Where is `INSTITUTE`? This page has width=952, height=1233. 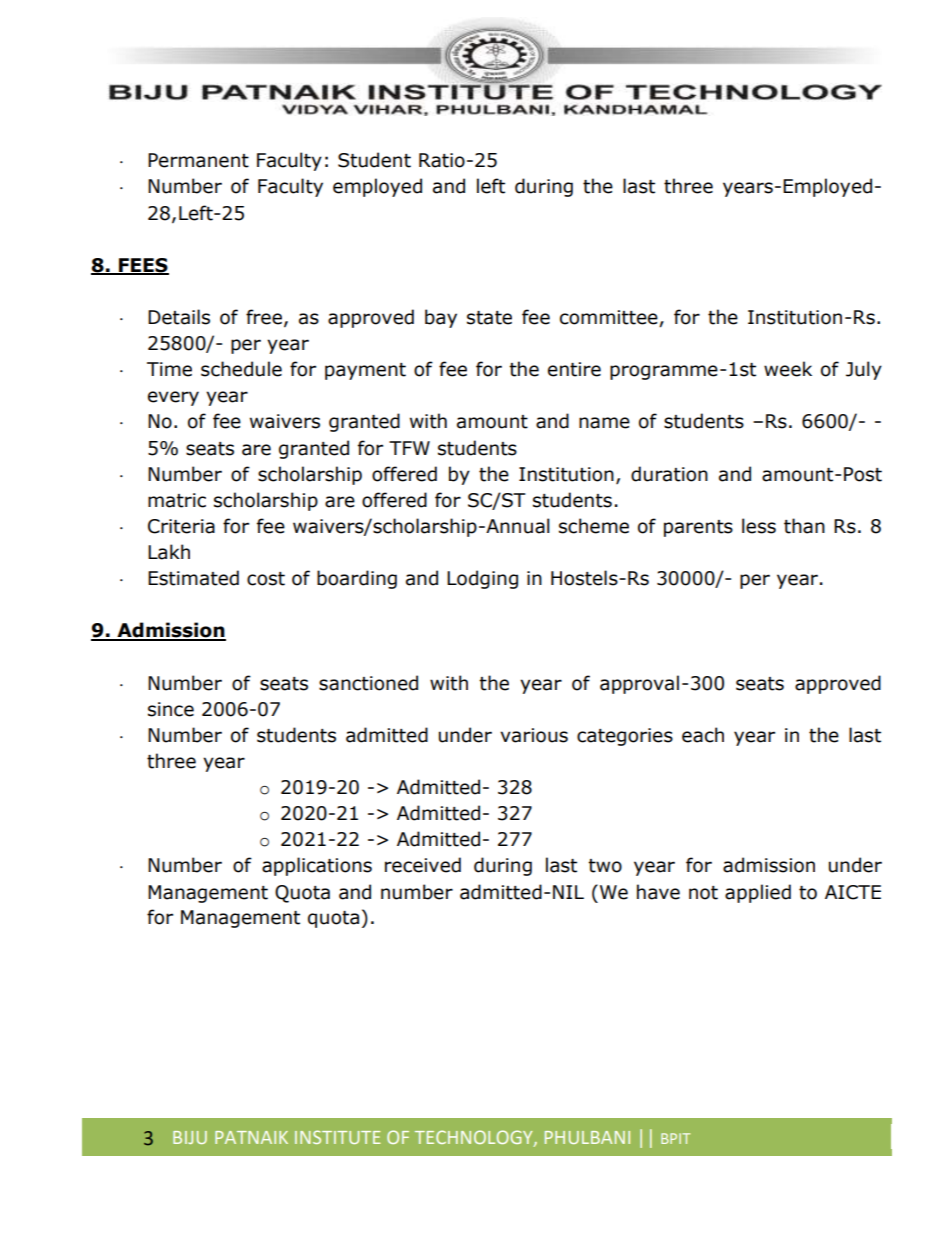 INSTITUTE is located at coordinates (337, 1137).
